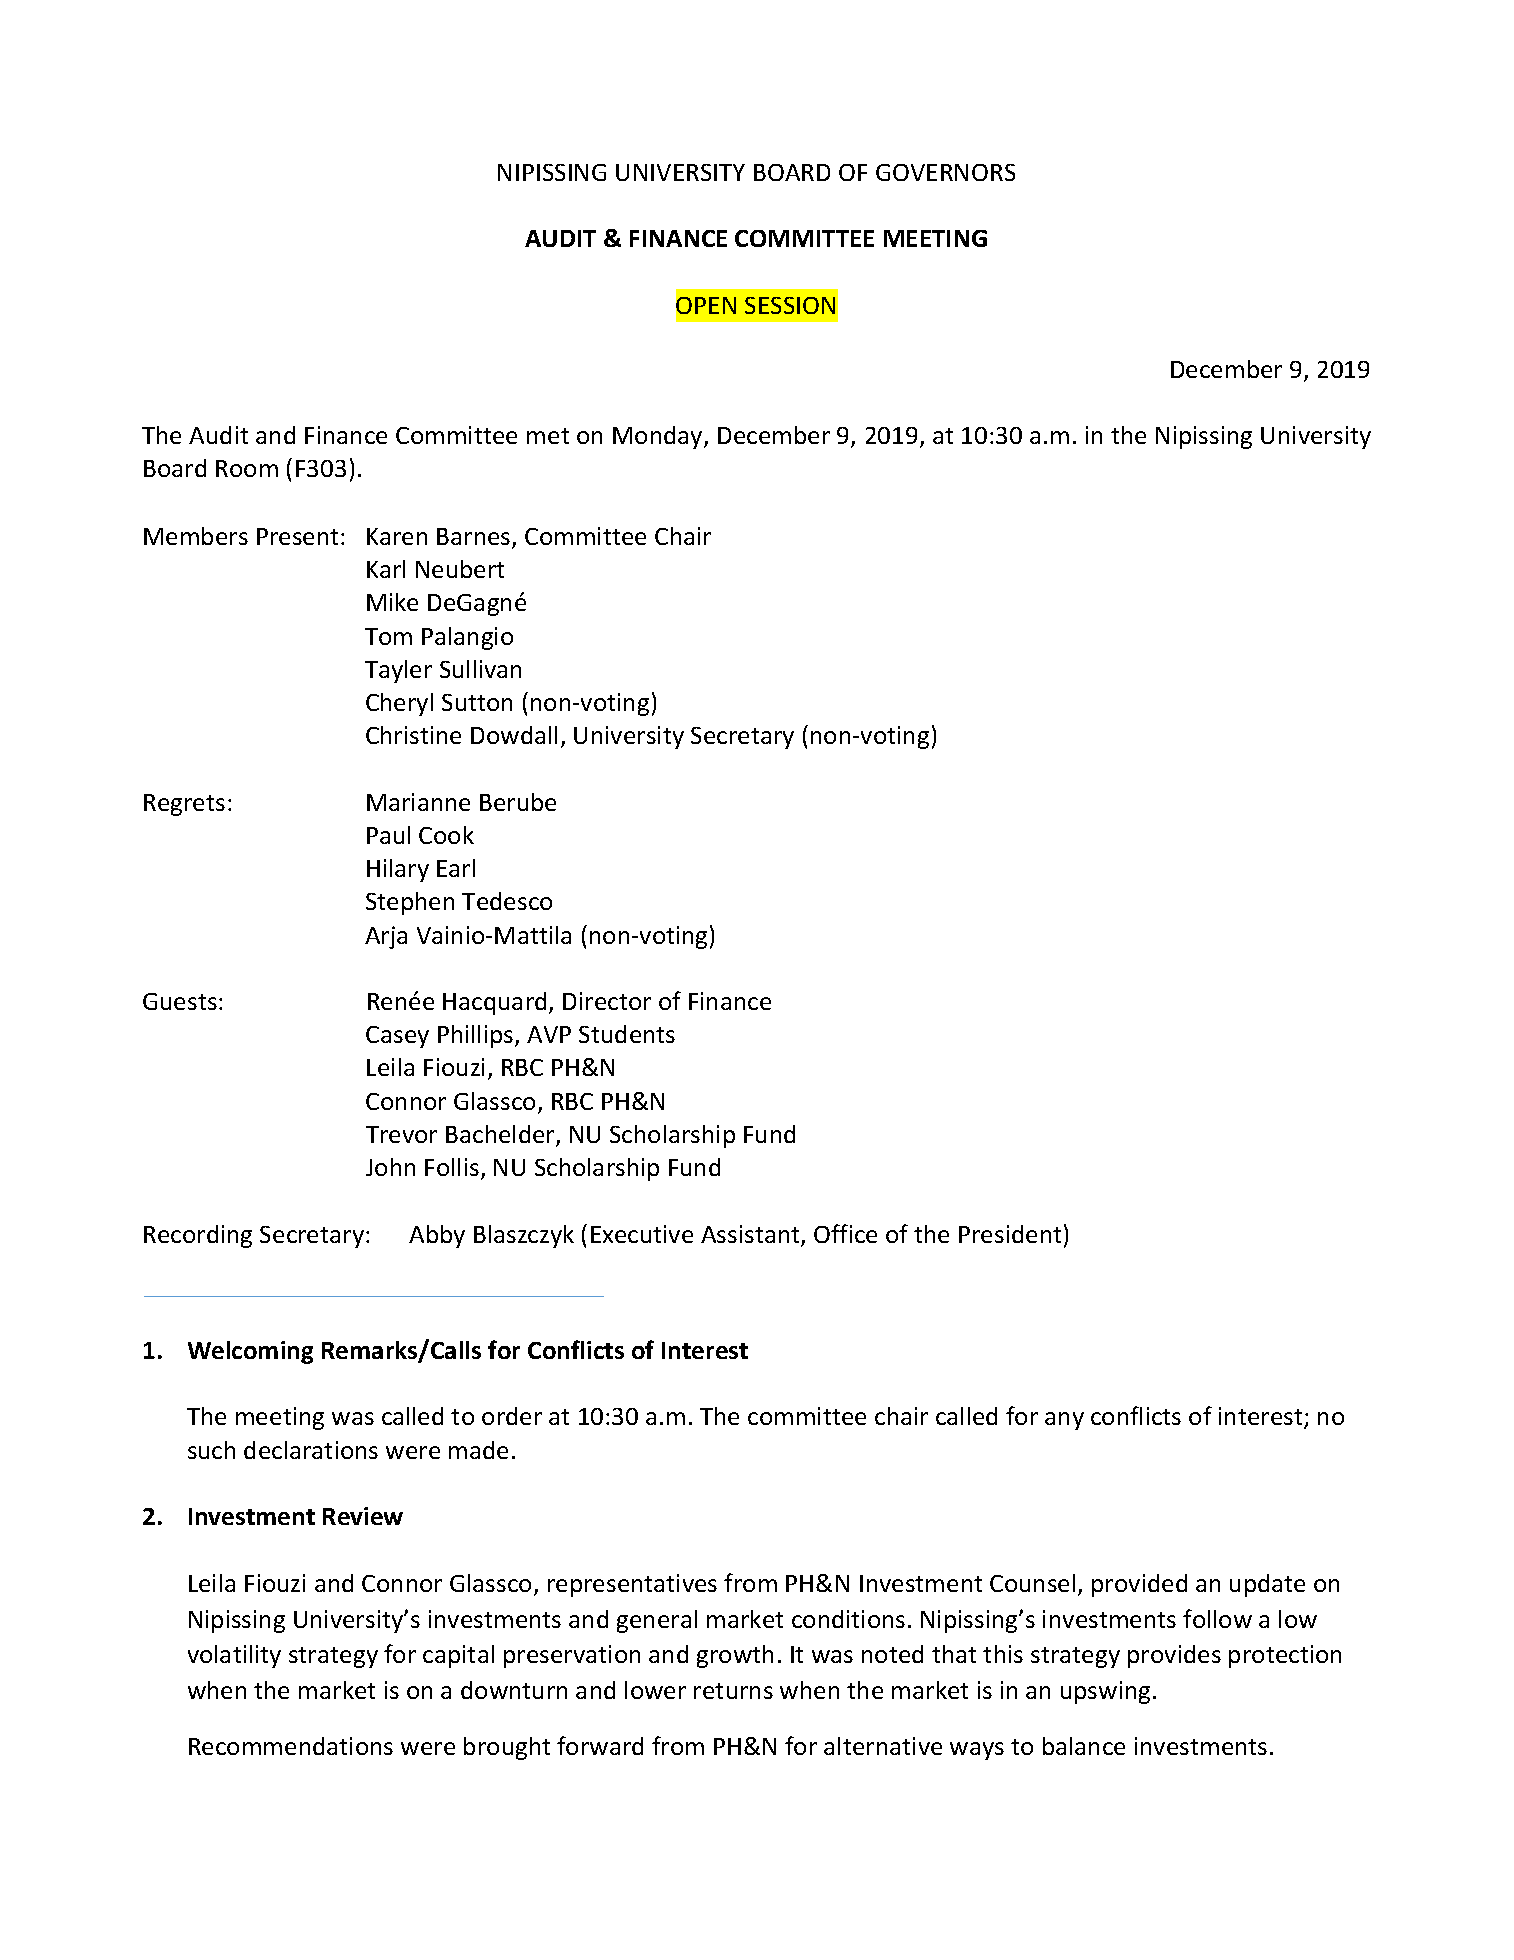 This screenshot has height=1960, width=1514. I want to click on Room, so click(247, 468).
